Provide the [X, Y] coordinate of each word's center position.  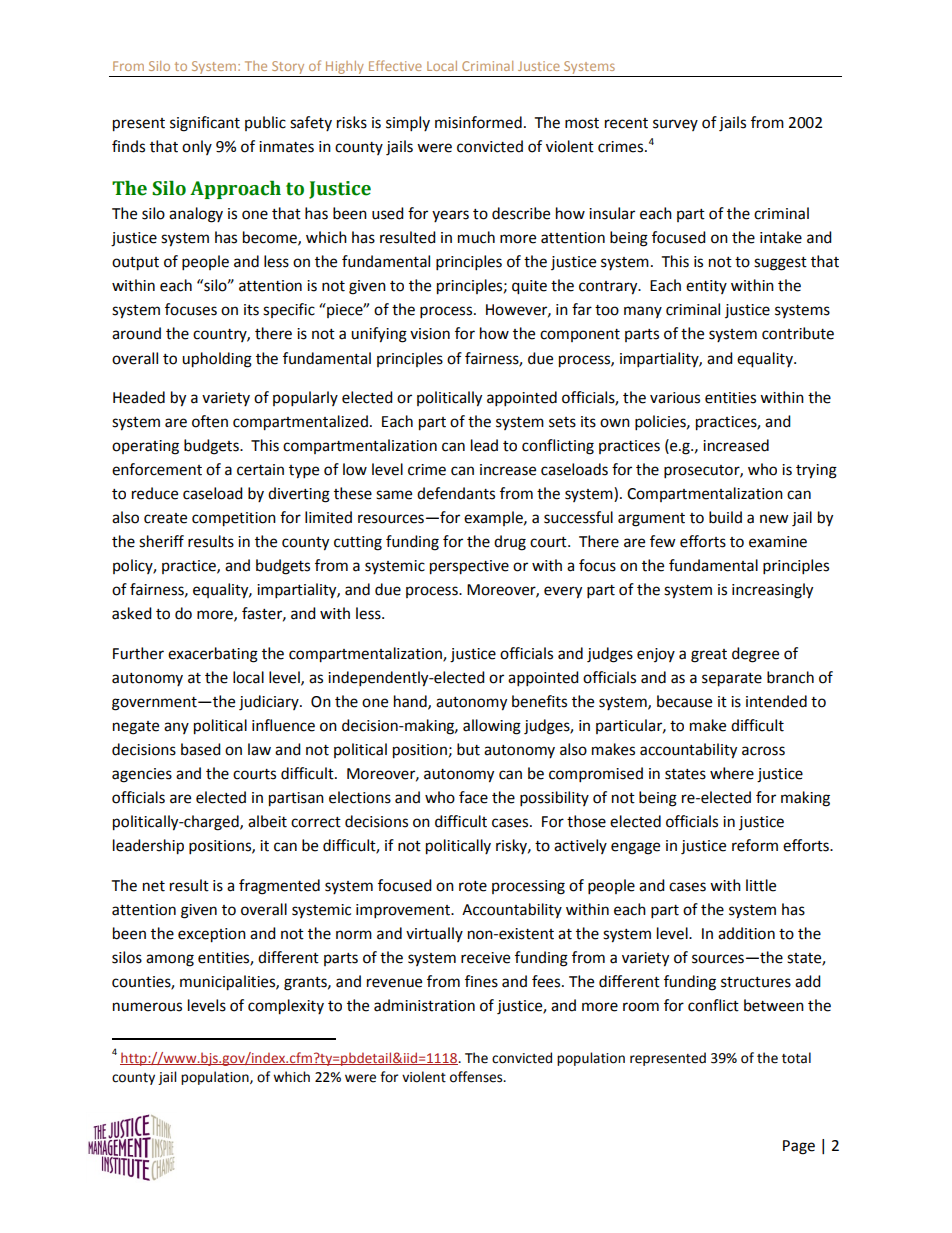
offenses [477, 1077]
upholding [217, 360]
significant [205, 124]
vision [430, 334]
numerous [147, 1007]
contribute [798, 333]
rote [473, 886]
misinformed [478, 122]
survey [675, 125]
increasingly [772, 591]
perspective [469, 567]
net [154, 886]
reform [755, 845]
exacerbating [213, 655]
